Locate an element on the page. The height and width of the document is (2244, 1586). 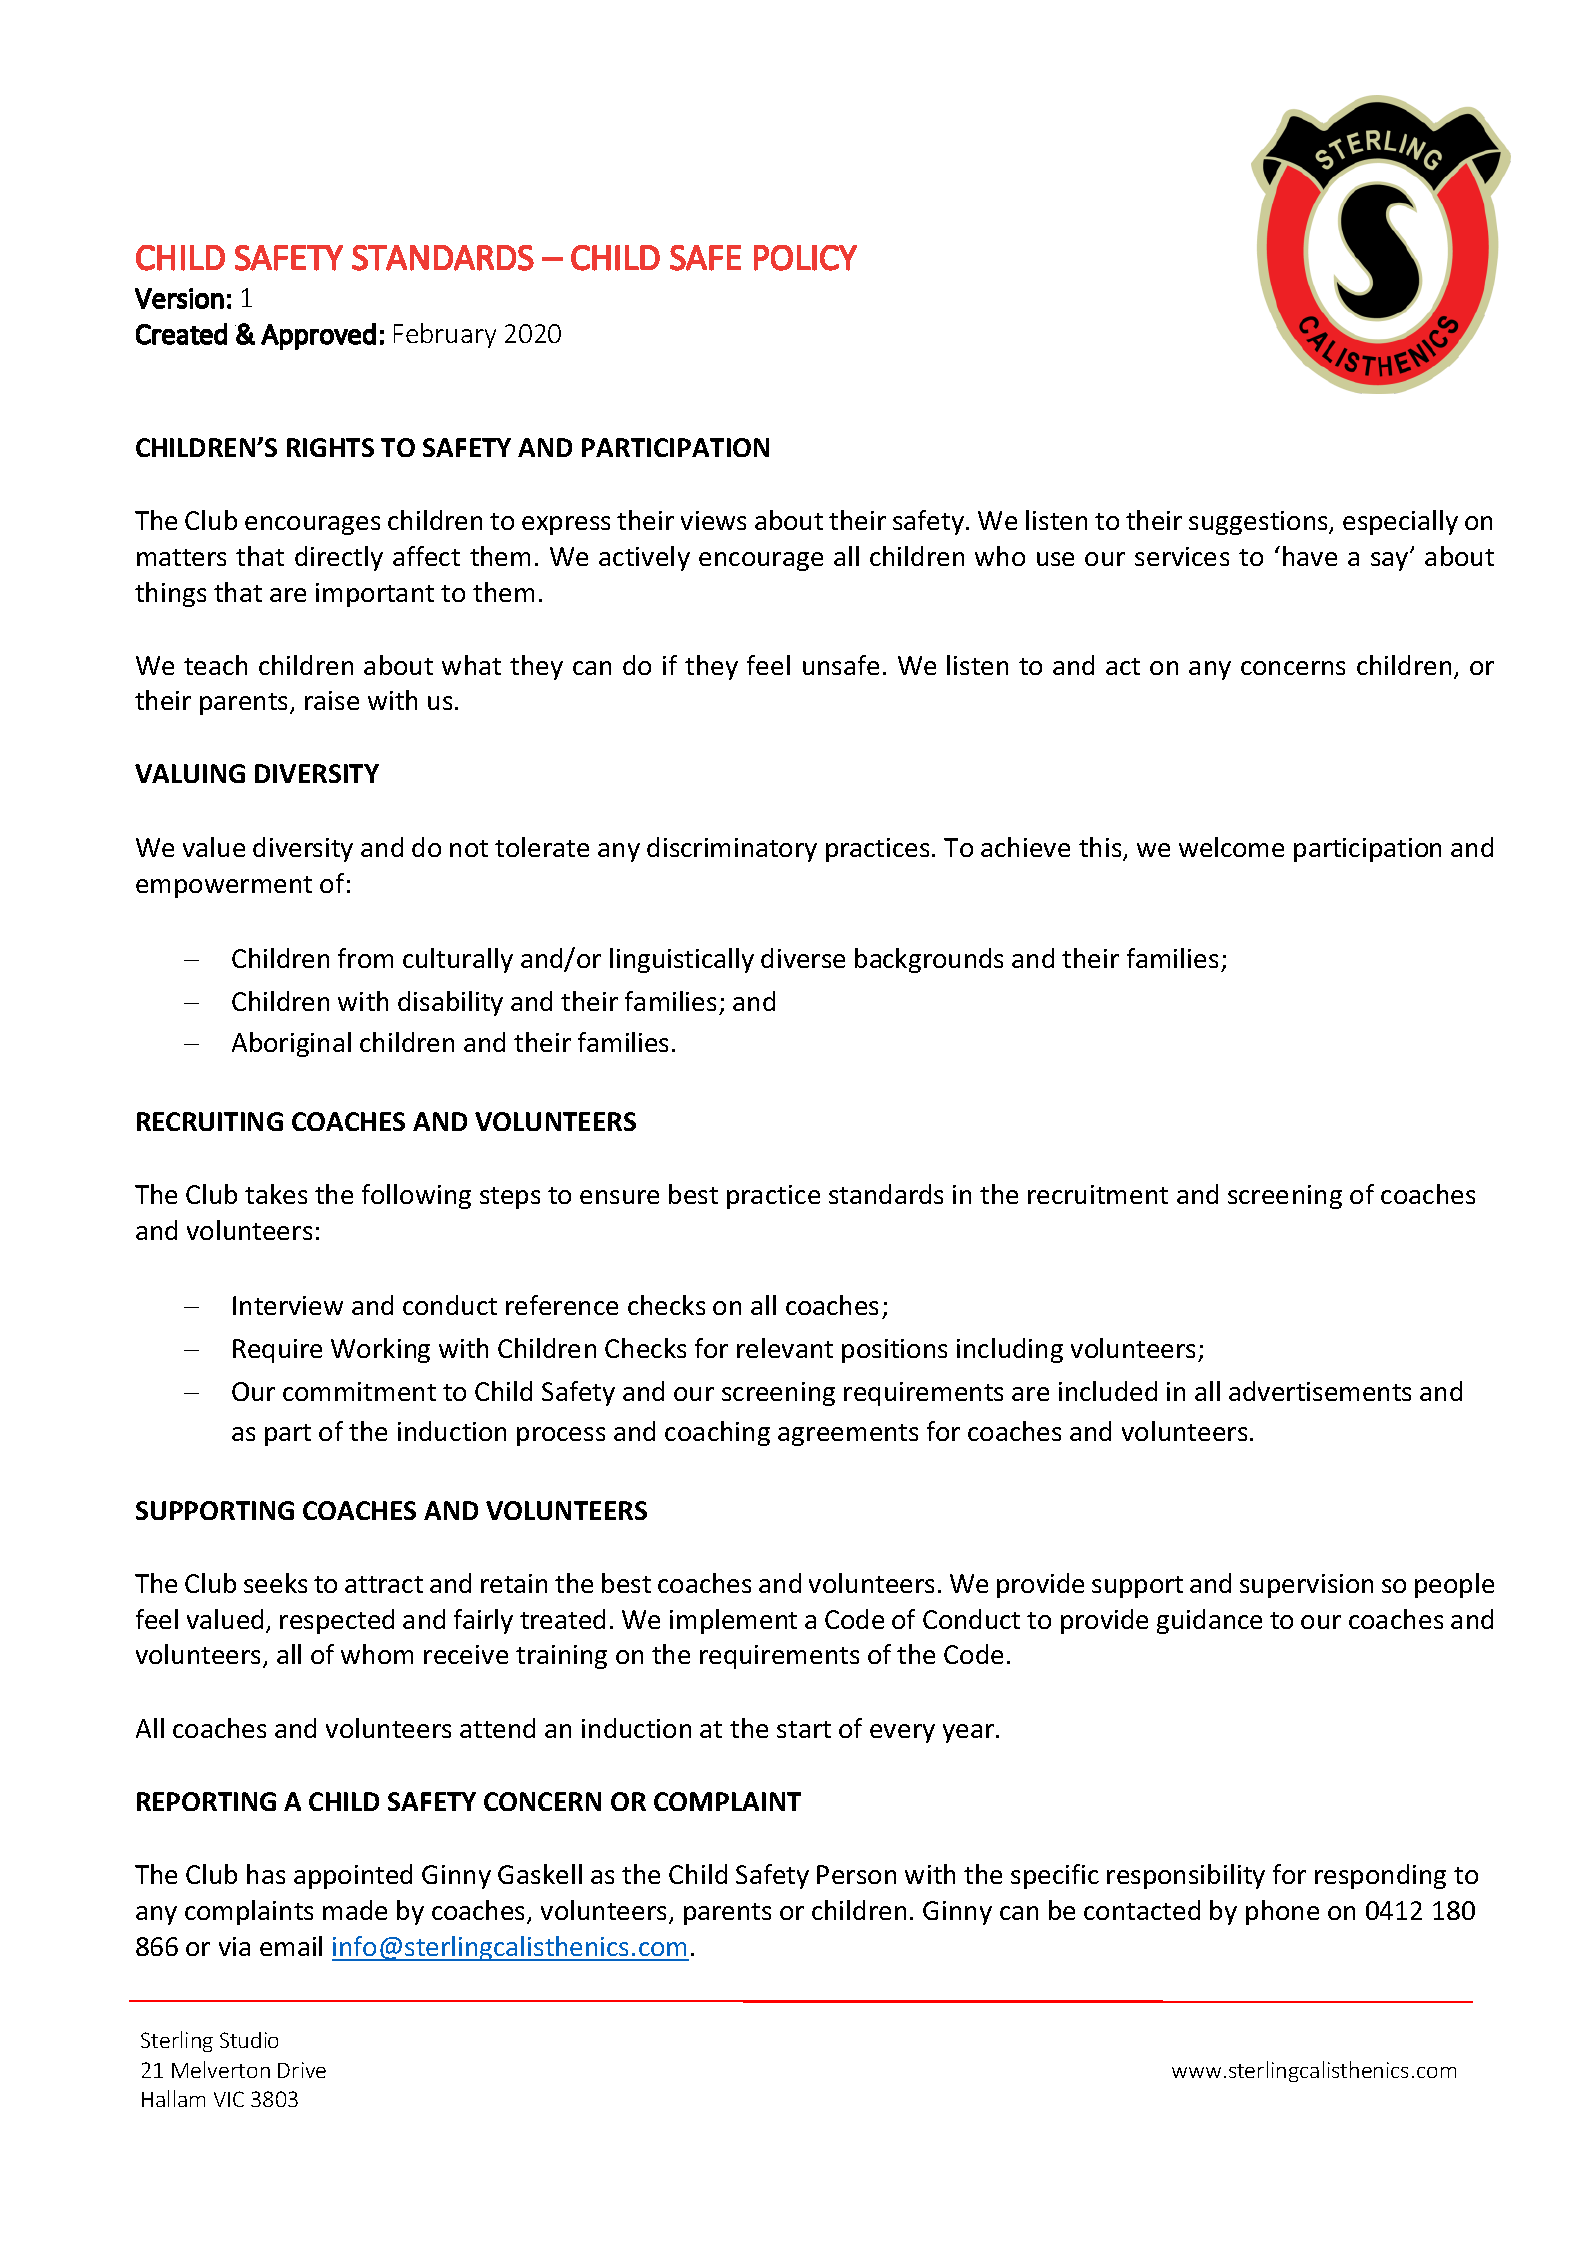
recruitment is located at coordinates (1098, 1194).
